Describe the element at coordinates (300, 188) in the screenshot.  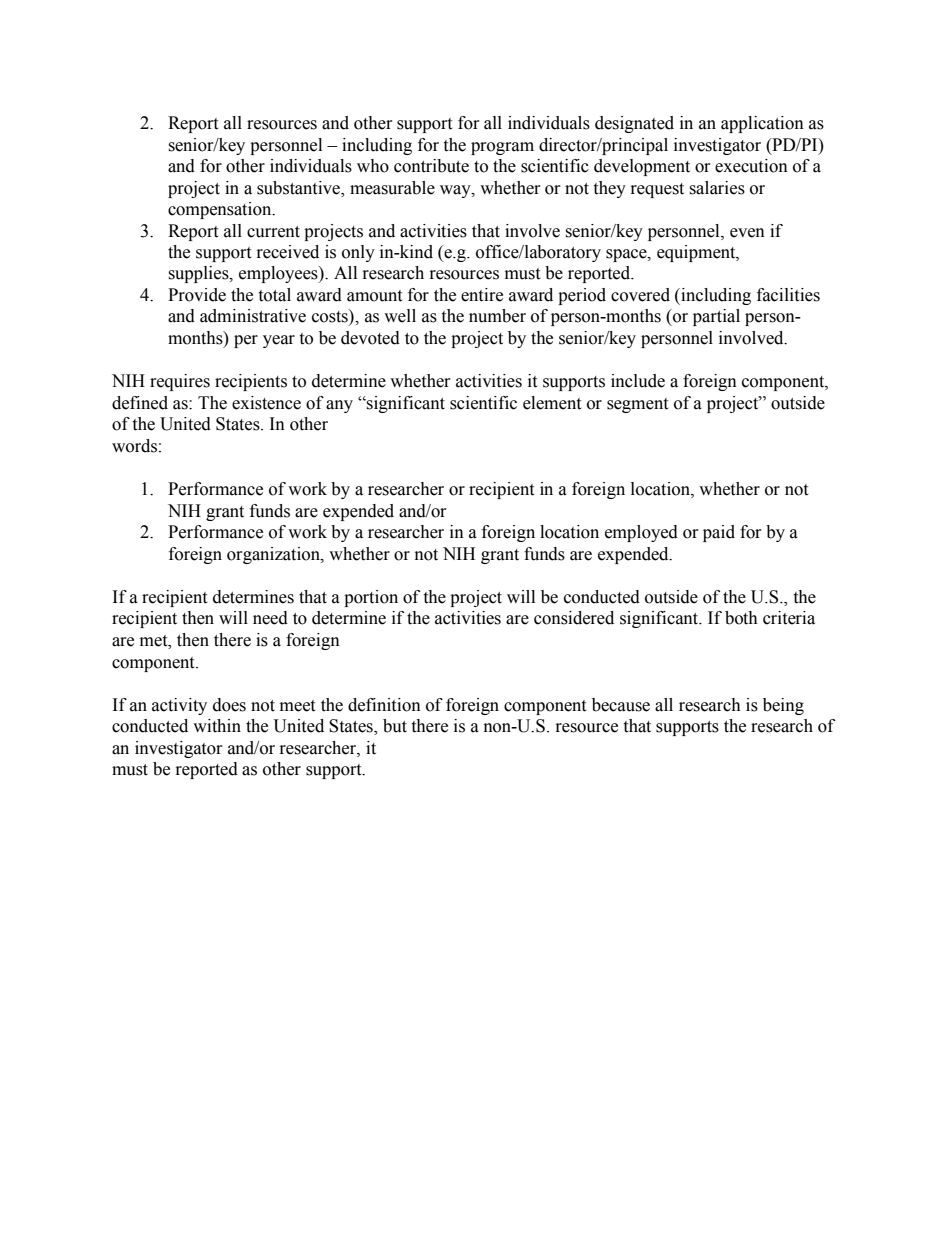
I see `substantive` at that location.
